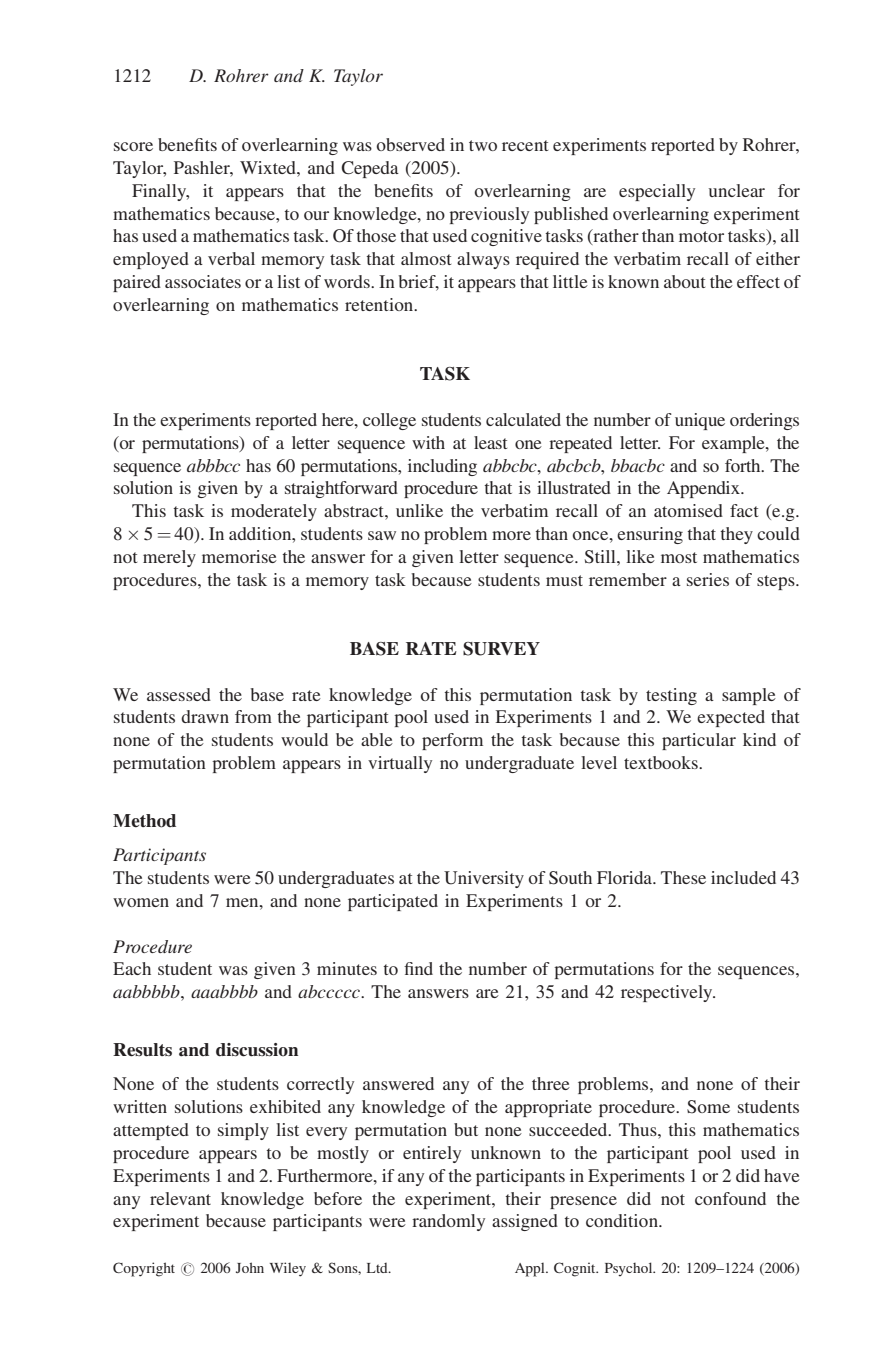 The width and height of the screenshot is (896, 1347). Describe the element at coordinates (483, 145) in the screenshot. I see `two` at that location.
